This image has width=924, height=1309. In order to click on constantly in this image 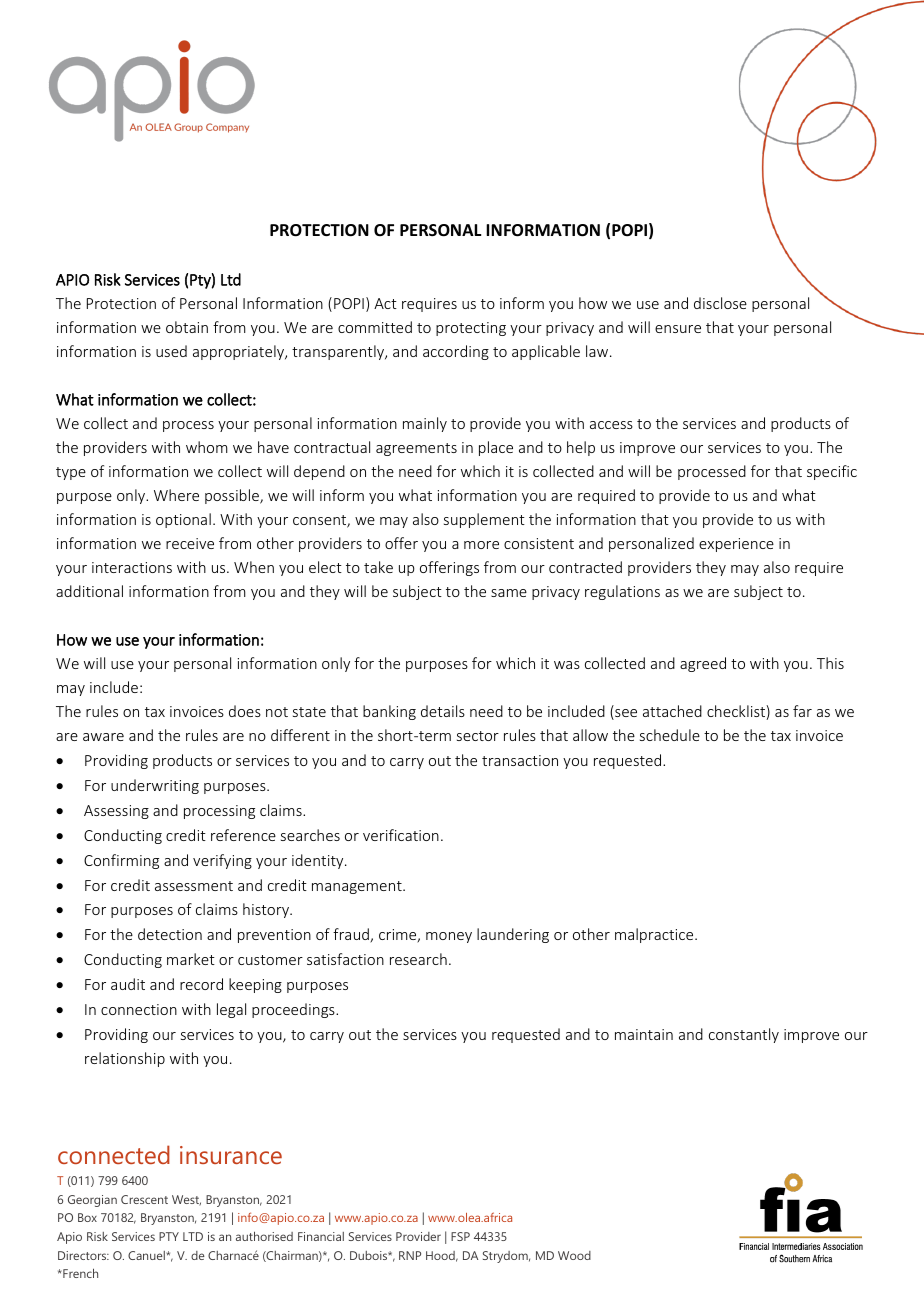, I will do `click(744, 1035)`.
